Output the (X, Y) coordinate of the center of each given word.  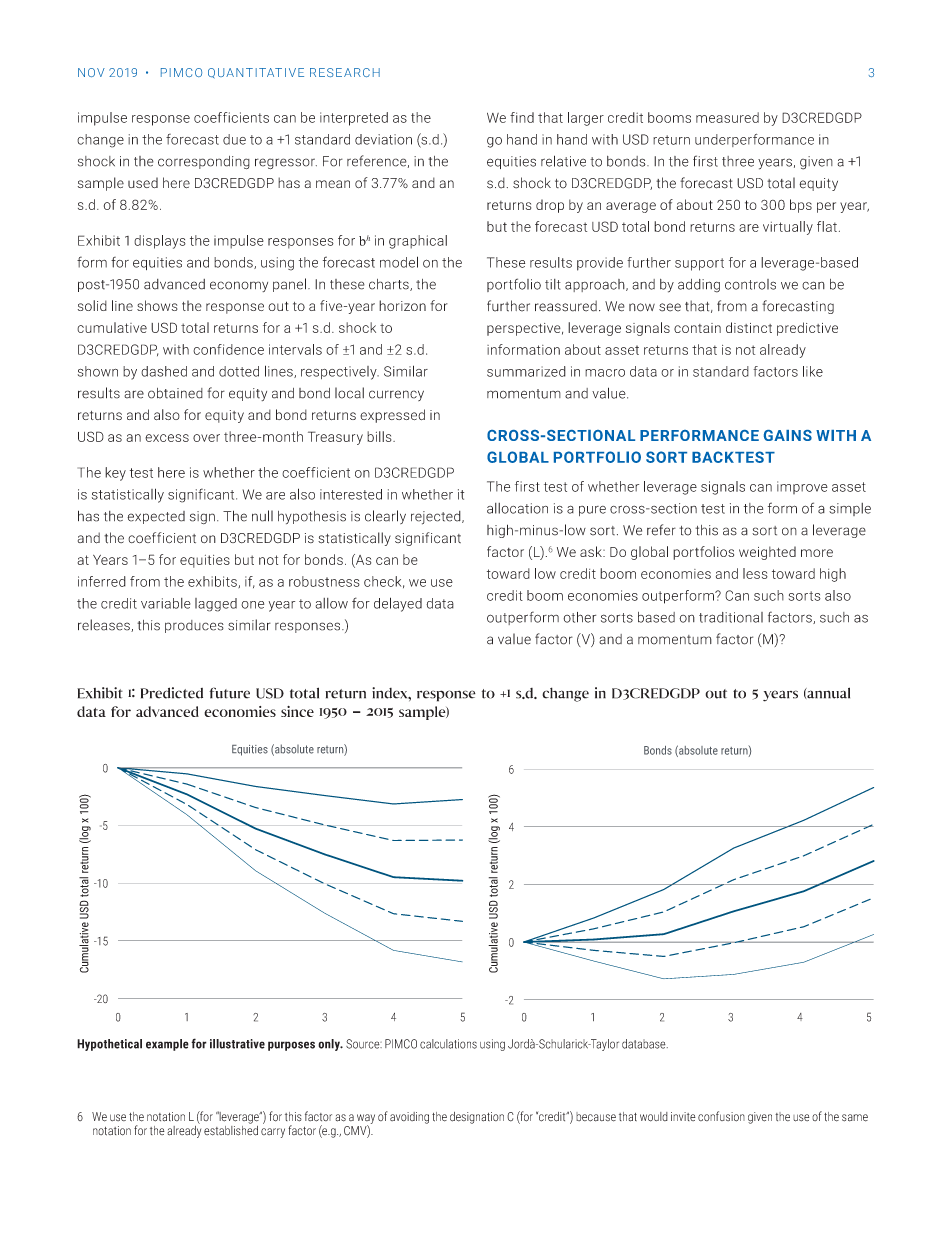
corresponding (204, 162)
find (522, 117)
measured (727, 117)
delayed (398, 604)
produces (194, 626)
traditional (731, 617)
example (167, 1045)
